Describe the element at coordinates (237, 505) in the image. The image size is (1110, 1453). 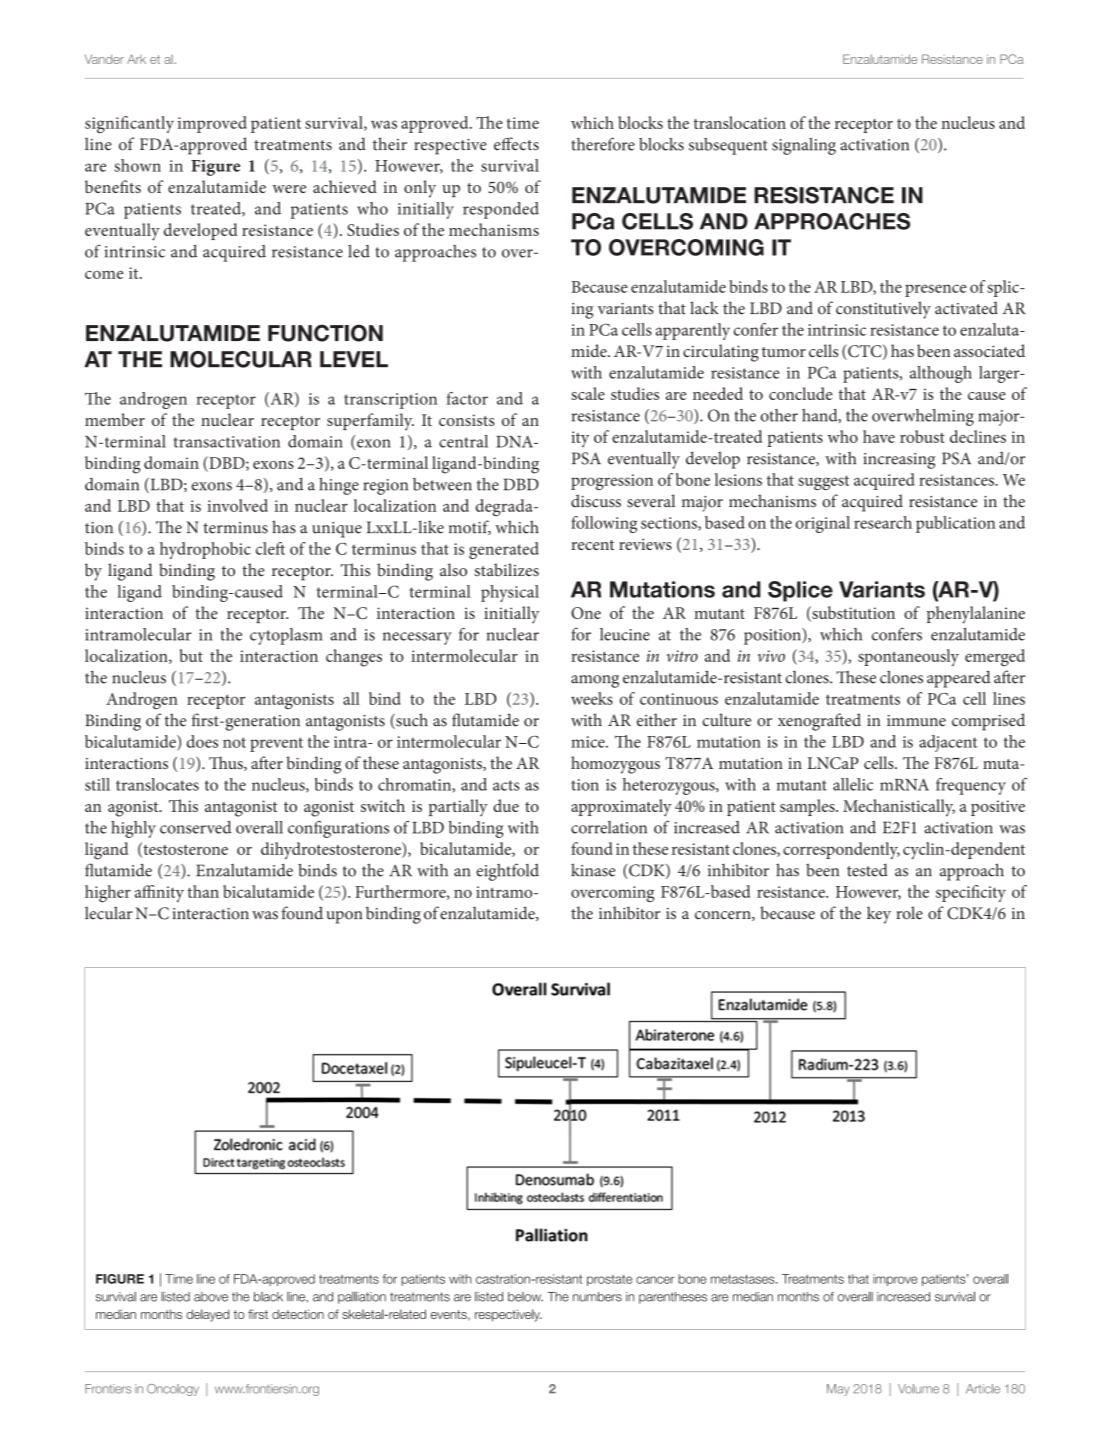
I see `involved` at that location.
